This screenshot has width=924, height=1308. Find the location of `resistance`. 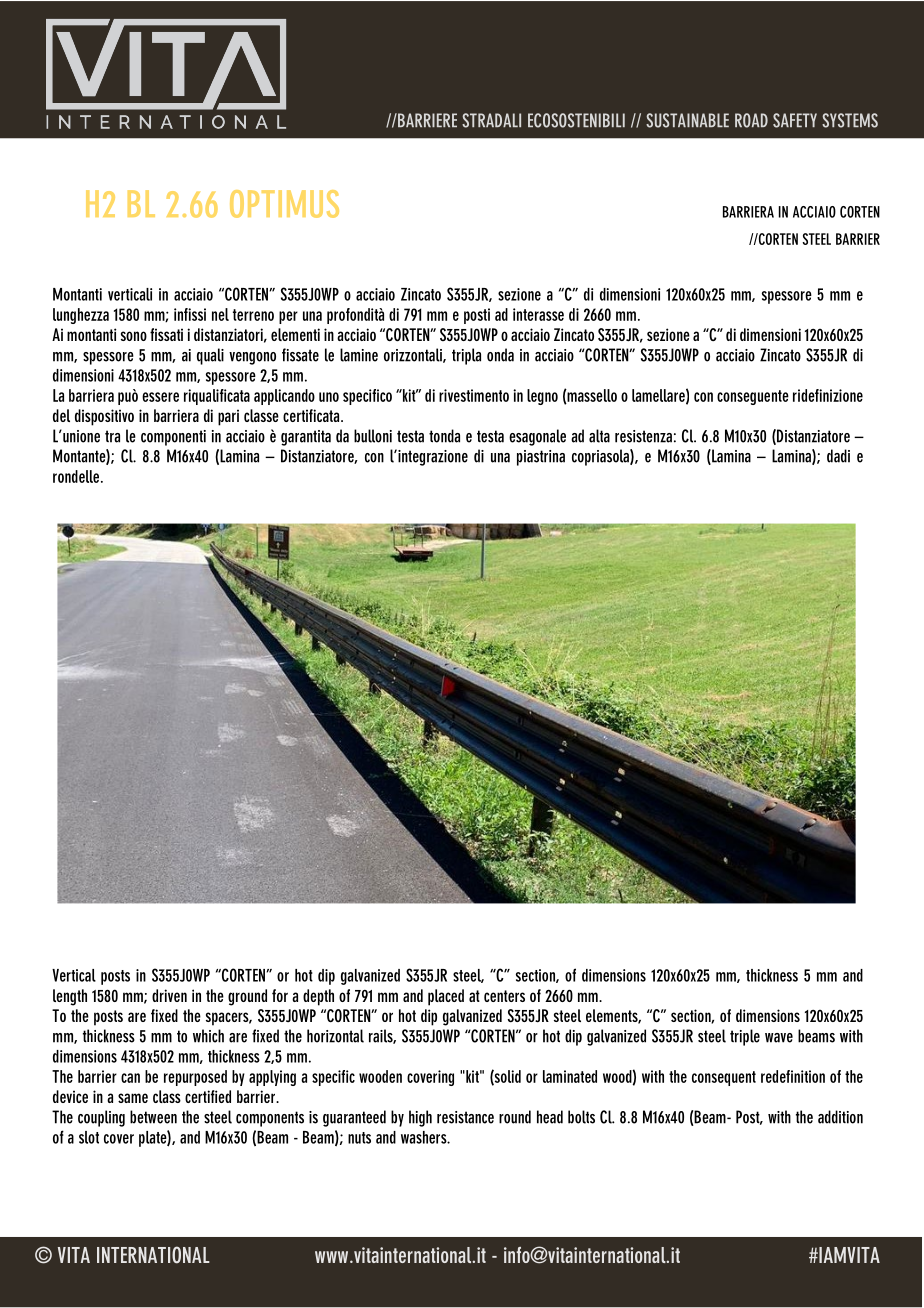

resistance is located at coordinates (465, 1117).
